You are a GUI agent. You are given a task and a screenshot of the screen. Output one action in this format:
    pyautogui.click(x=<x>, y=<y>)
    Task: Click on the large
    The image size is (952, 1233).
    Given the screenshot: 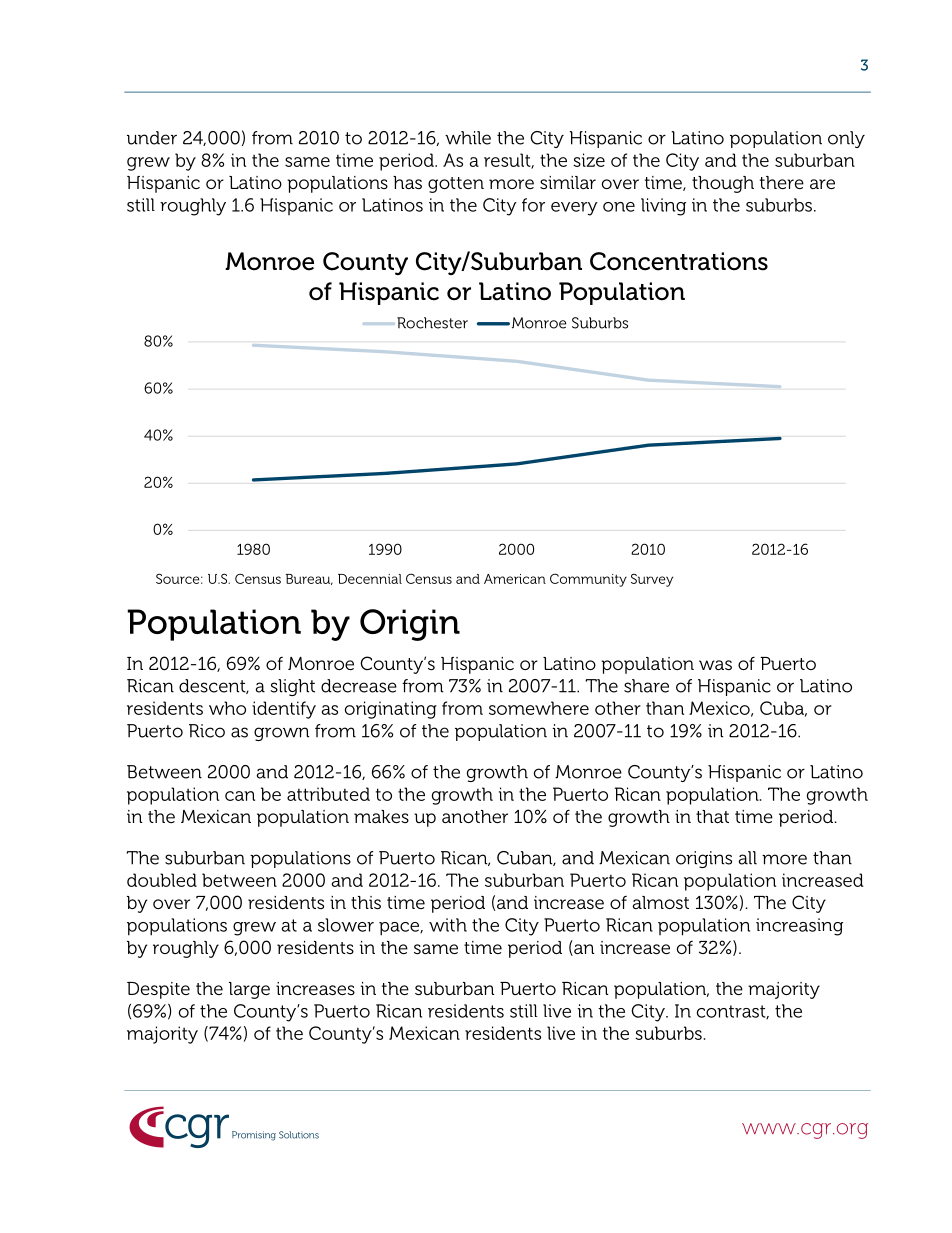 What is the action you would take?
    pyautogui.click(x=249, y=990)
